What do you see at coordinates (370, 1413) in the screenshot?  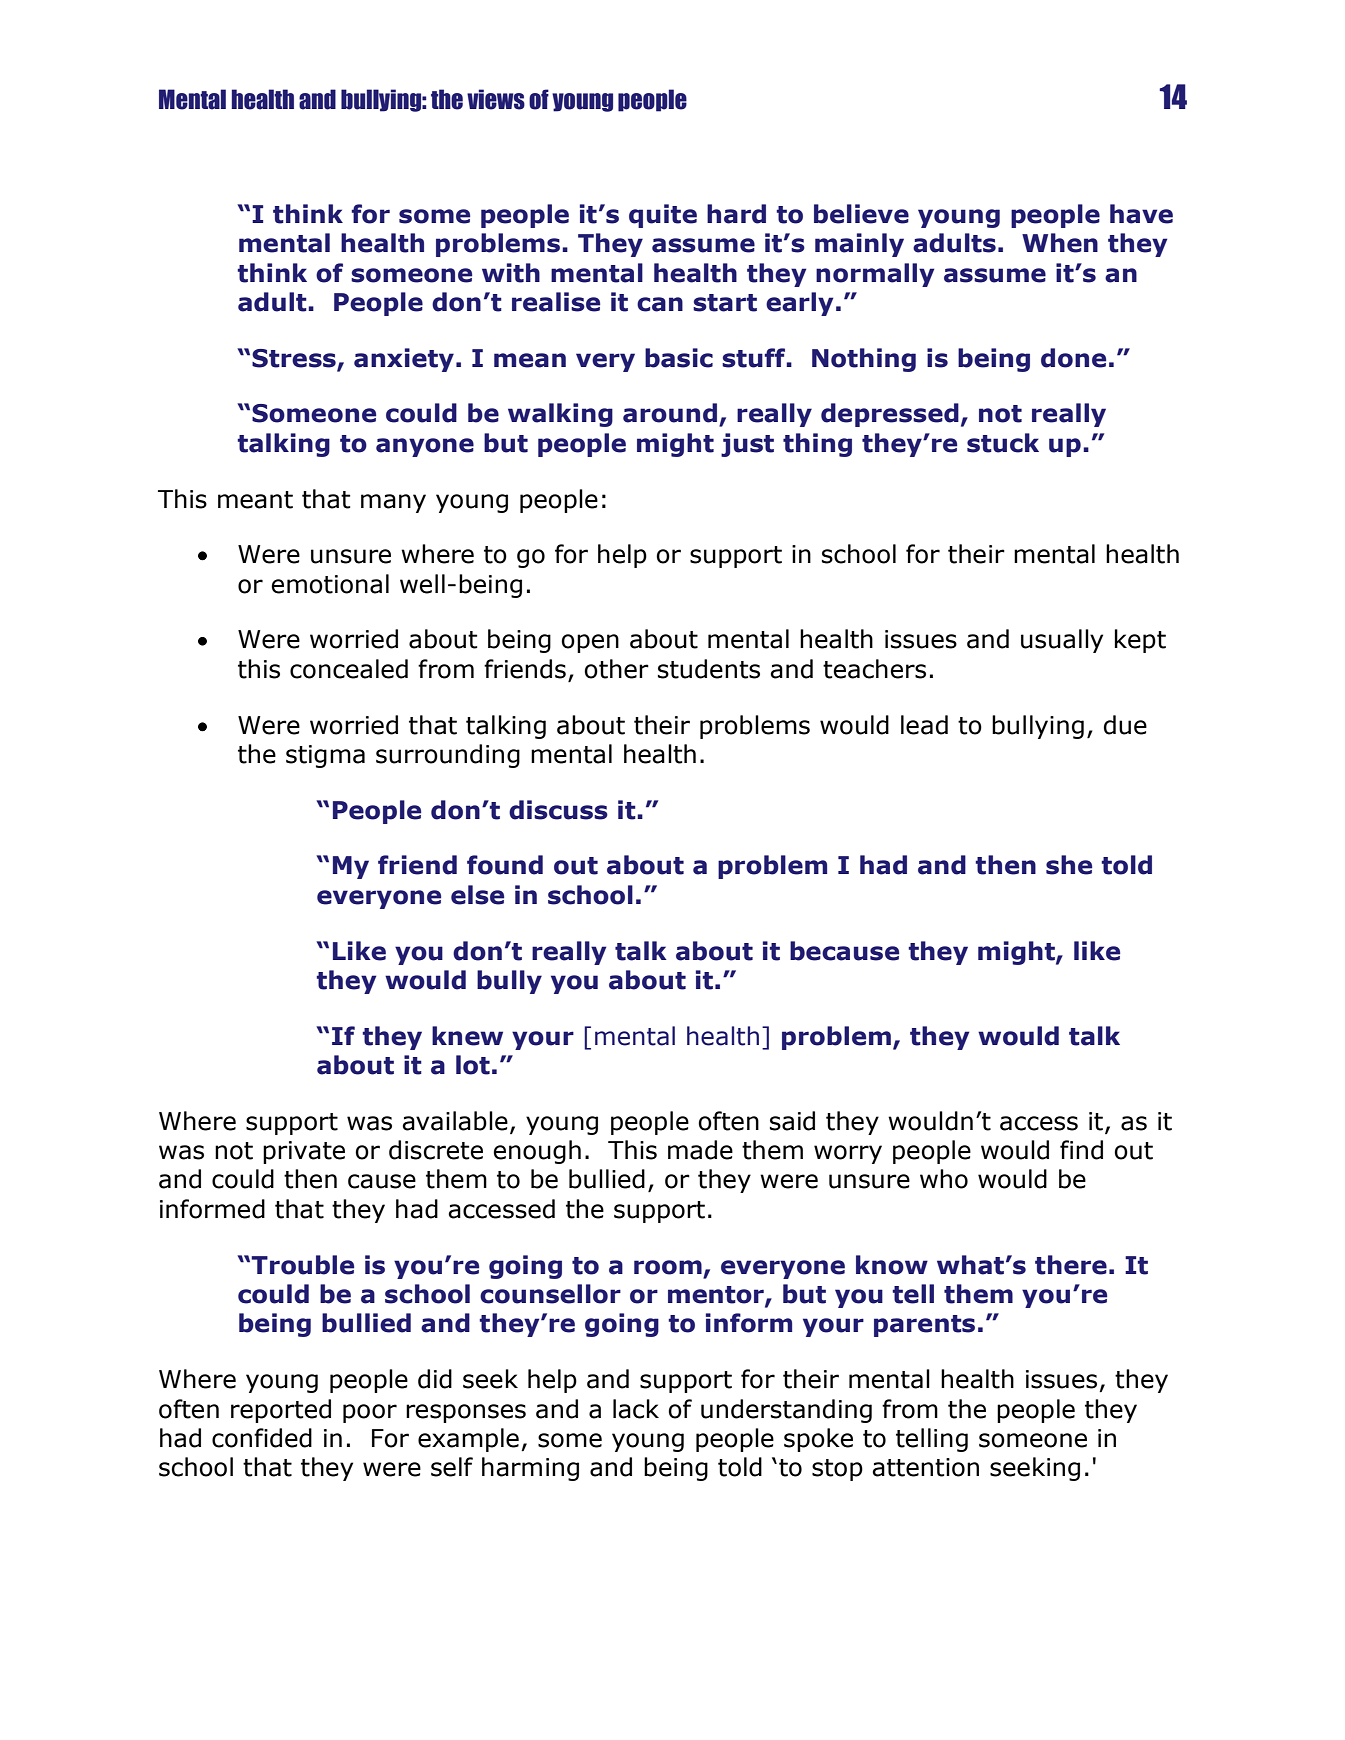 I see `poor` at bounding box center [370, 1413].
